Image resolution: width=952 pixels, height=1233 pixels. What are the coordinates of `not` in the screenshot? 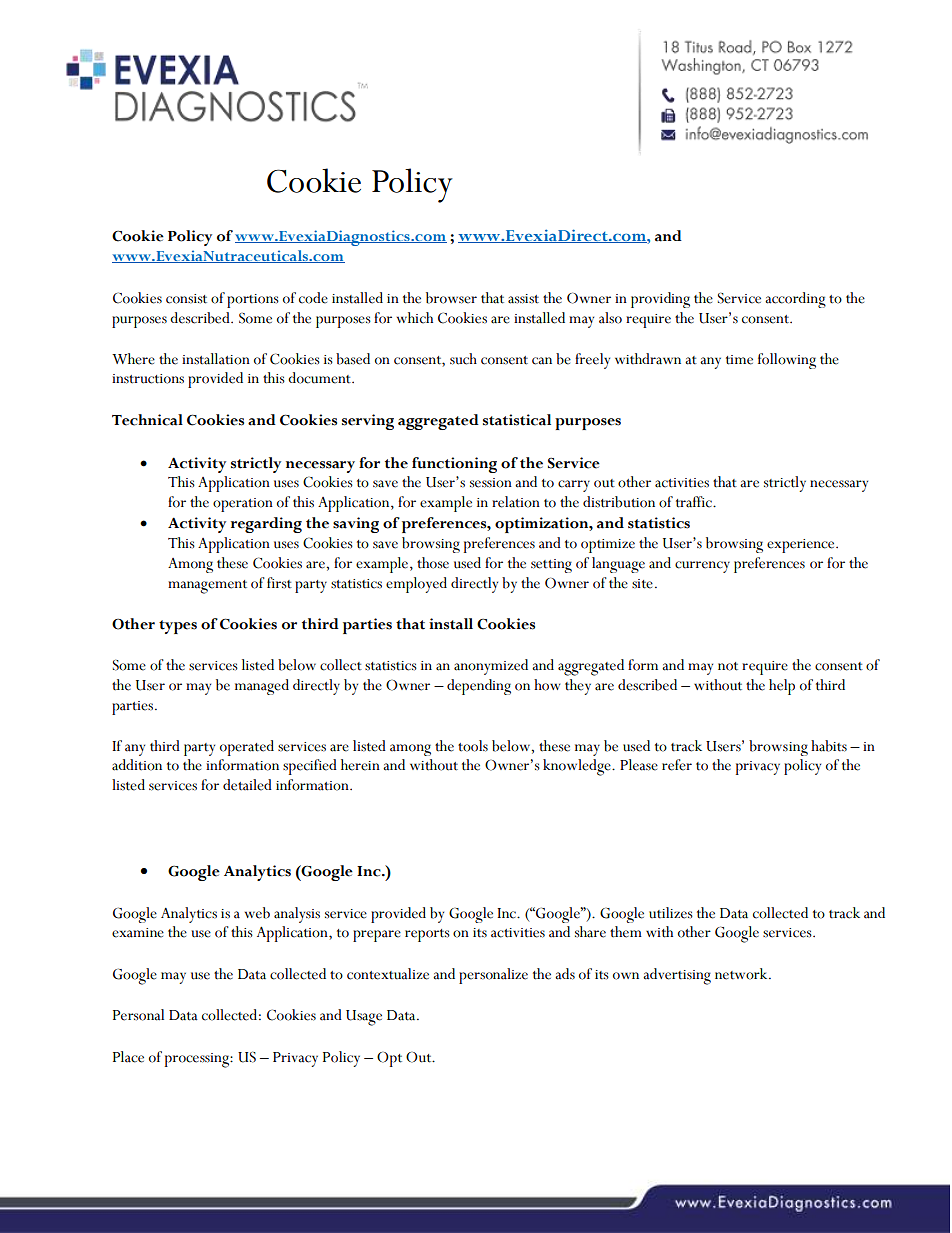 It's located at (728, 666).
